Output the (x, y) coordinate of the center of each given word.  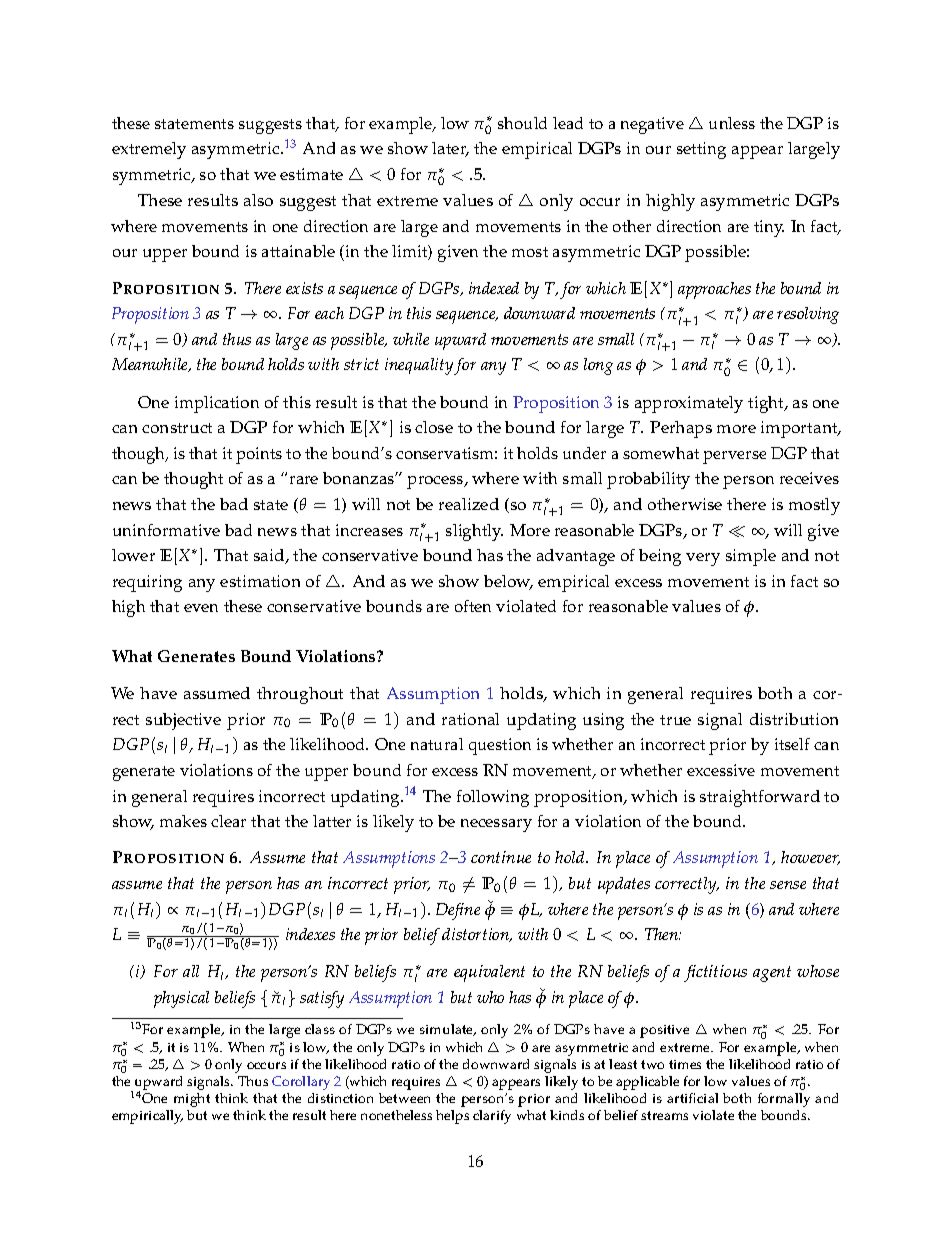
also (258, 200)
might (192, 1100)
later (450, 149)
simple (751, 557)
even (201, 608)
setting (701, 150)
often (473, 606)
